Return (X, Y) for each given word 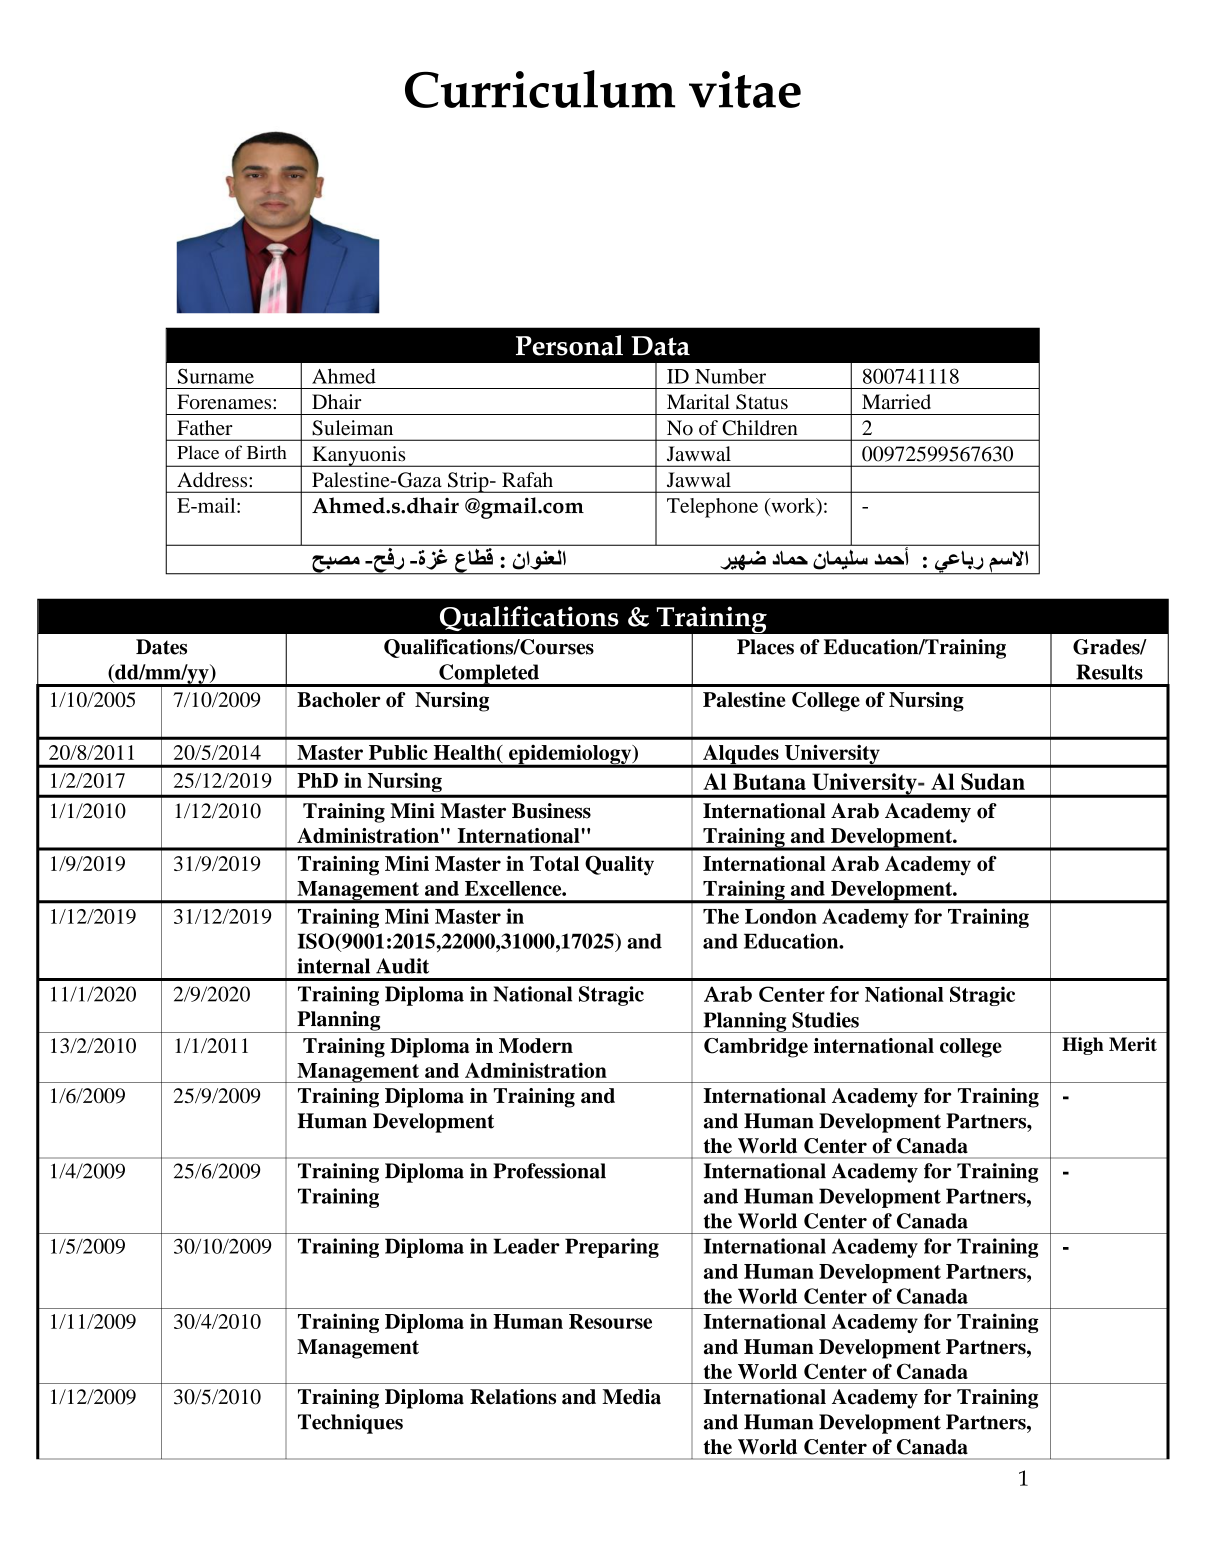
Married (896, 402)
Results (1109, 672)
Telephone (712, 508)
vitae (745, 89)
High (1083, 1046)
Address (213, 480)
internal (333, 966)
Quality (619, 866)
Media (631, 1397)
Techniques (350, 1424)
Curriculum (540, 89)
